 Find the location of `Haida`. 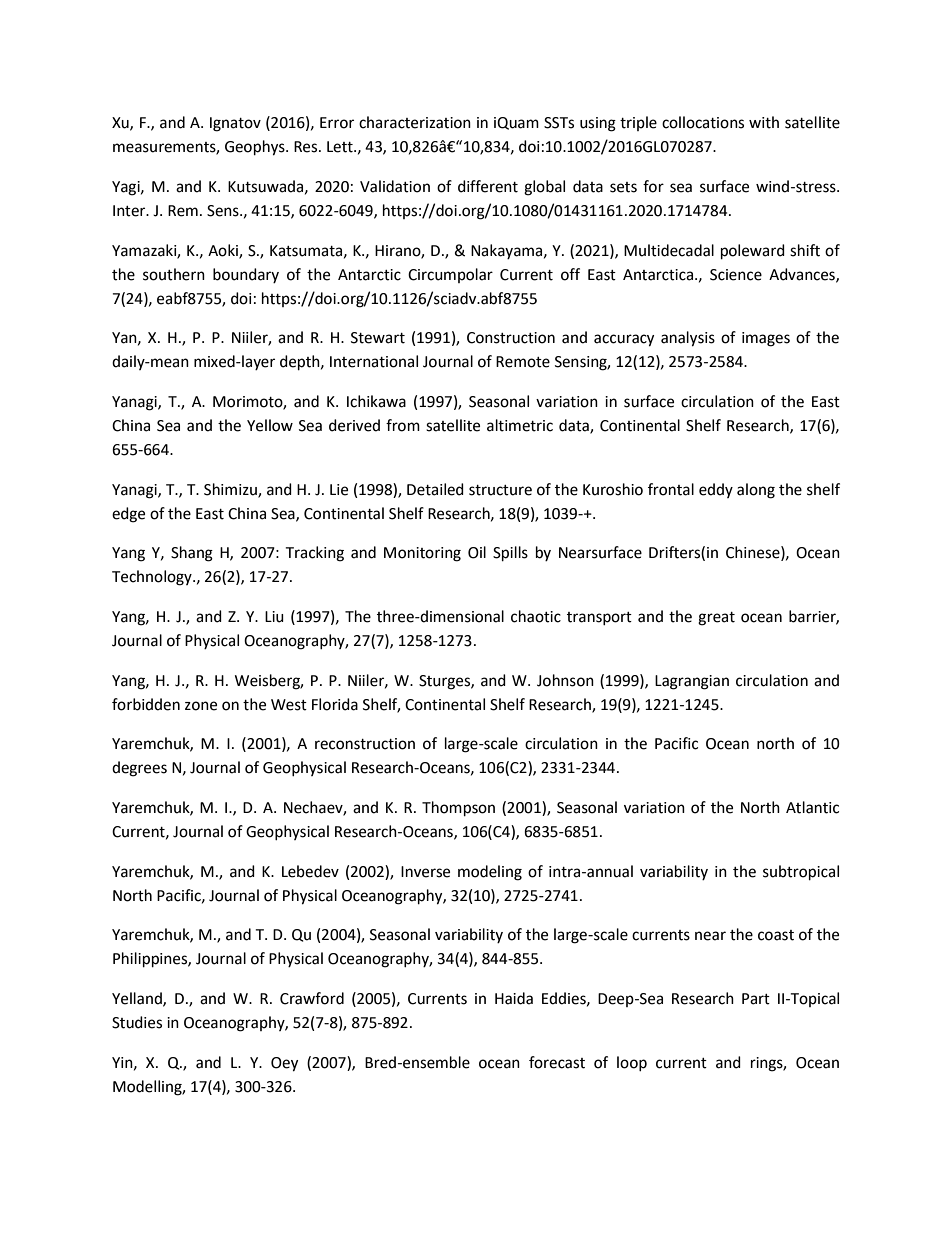

Haida is located at coordinates (514, 998).
